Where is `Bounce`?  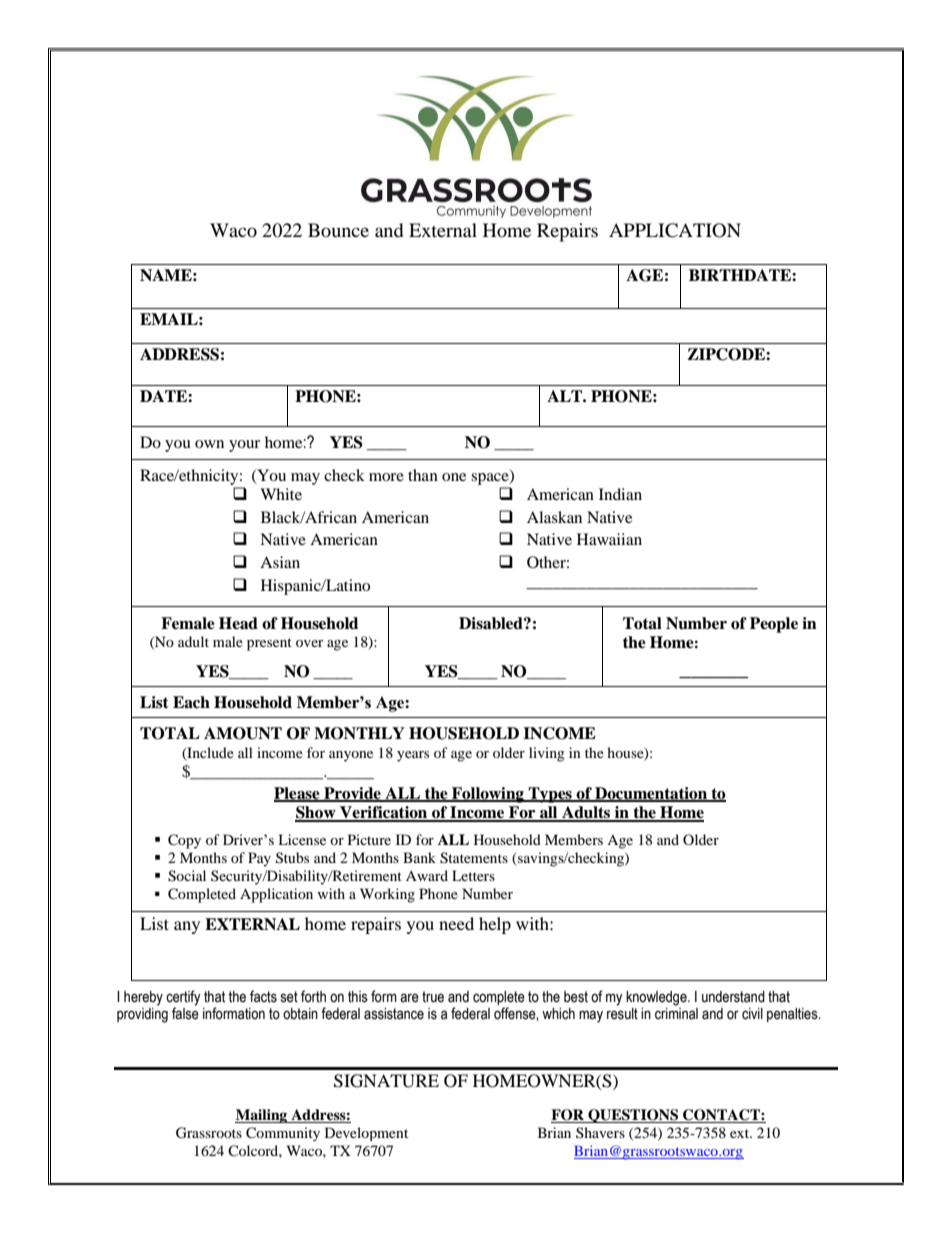
Bounce is located at coordinates (338, 230).
